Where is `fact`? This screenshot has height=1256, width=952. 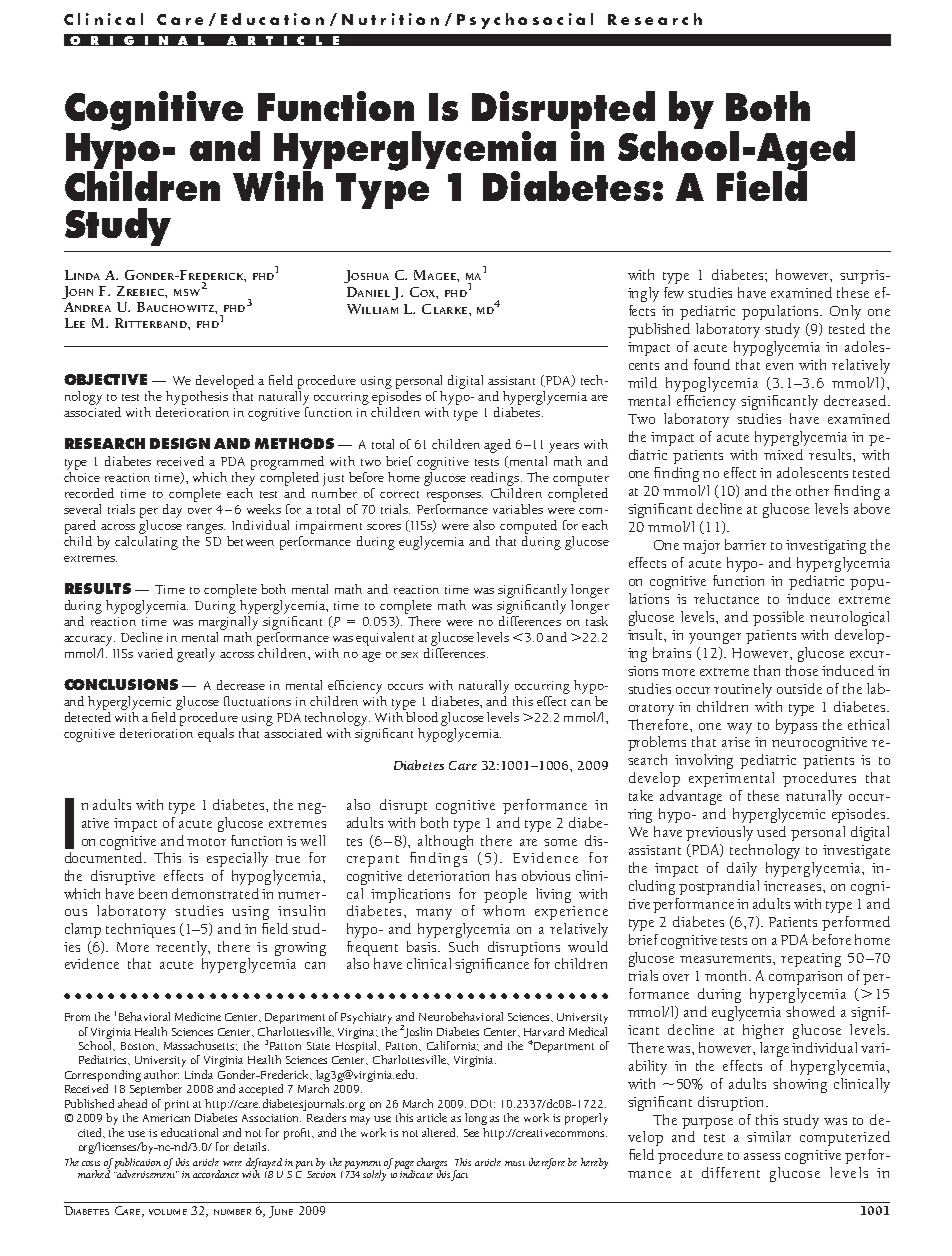 fact is located at coordinates (459, 1175).
